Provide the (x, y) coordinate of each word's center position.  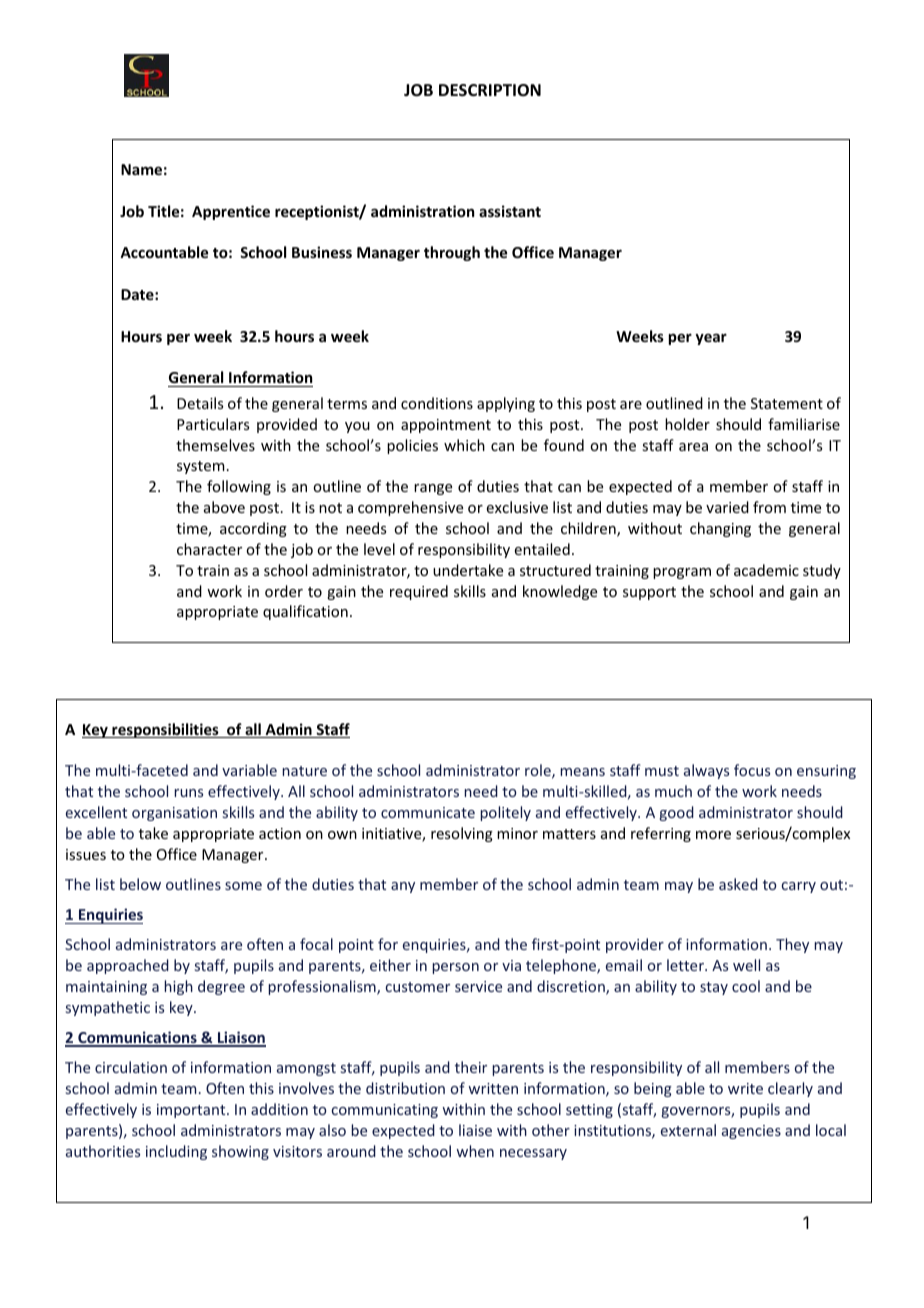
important (192, 1111)
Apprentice (231, 212)
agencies (751, 1132)
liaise (475, 1130)
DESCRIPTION (490, 90)
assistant (510, 211)
